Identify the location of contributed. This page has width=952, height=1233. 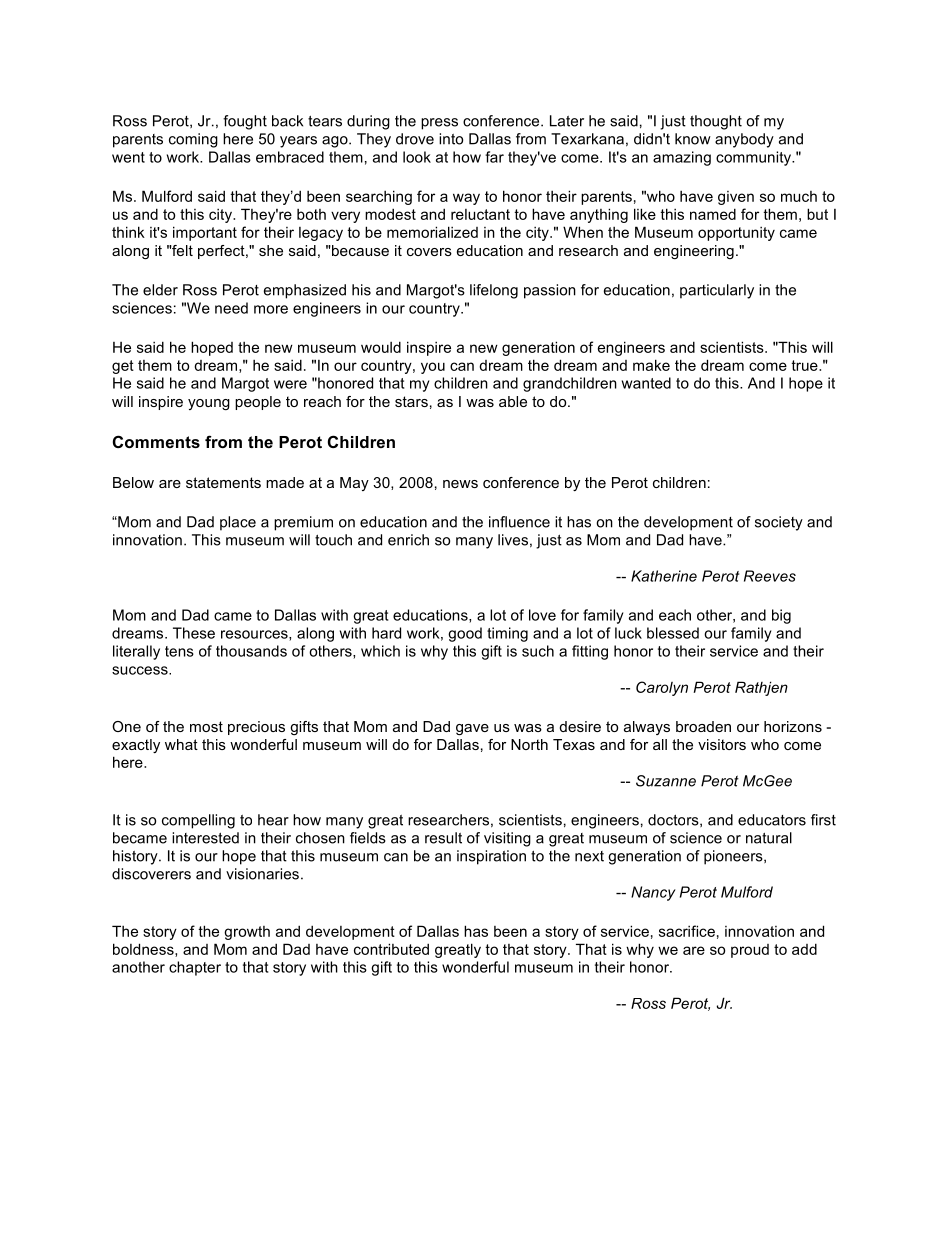
(391, 949).
